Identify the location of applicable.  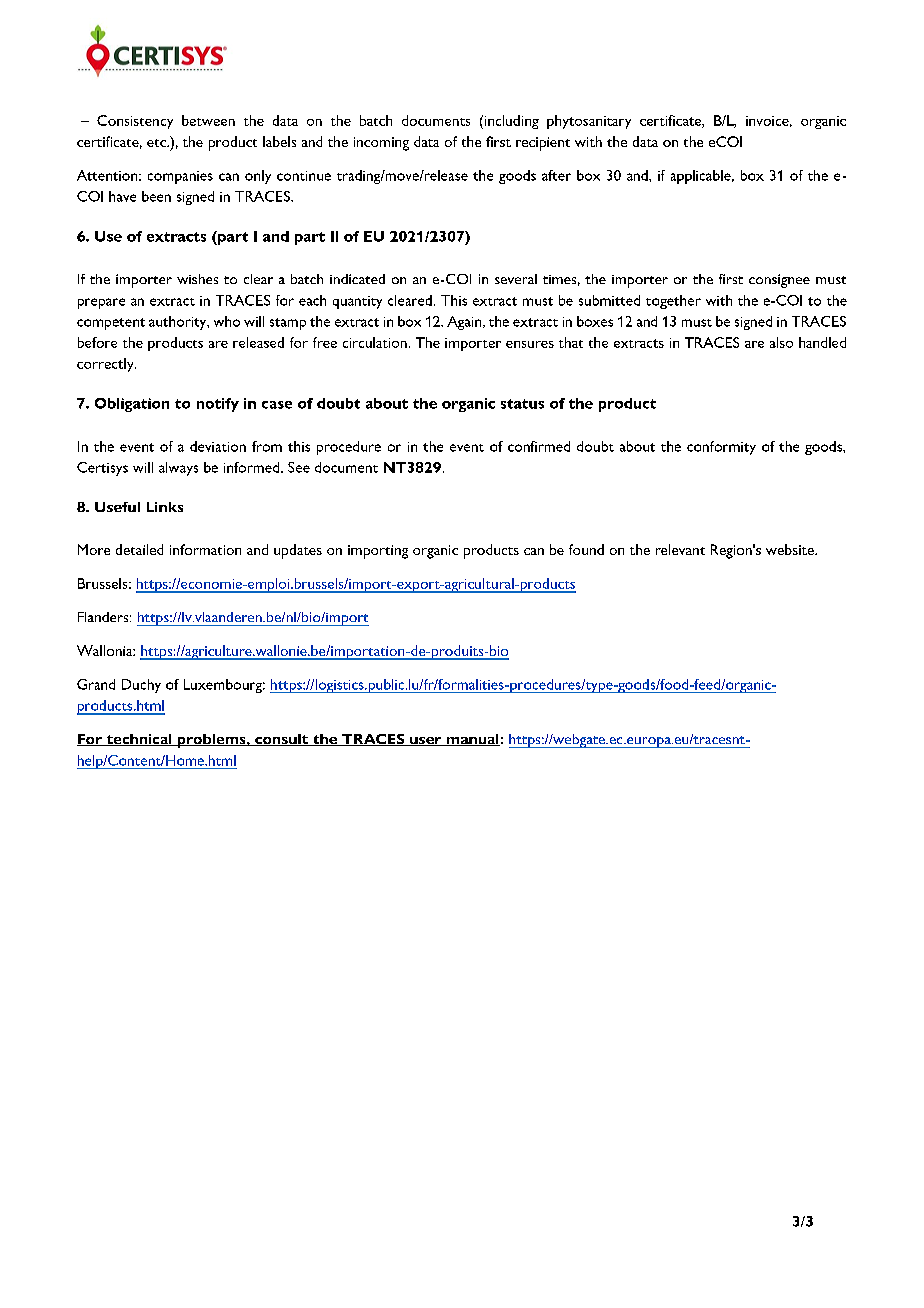
(702, 177).
